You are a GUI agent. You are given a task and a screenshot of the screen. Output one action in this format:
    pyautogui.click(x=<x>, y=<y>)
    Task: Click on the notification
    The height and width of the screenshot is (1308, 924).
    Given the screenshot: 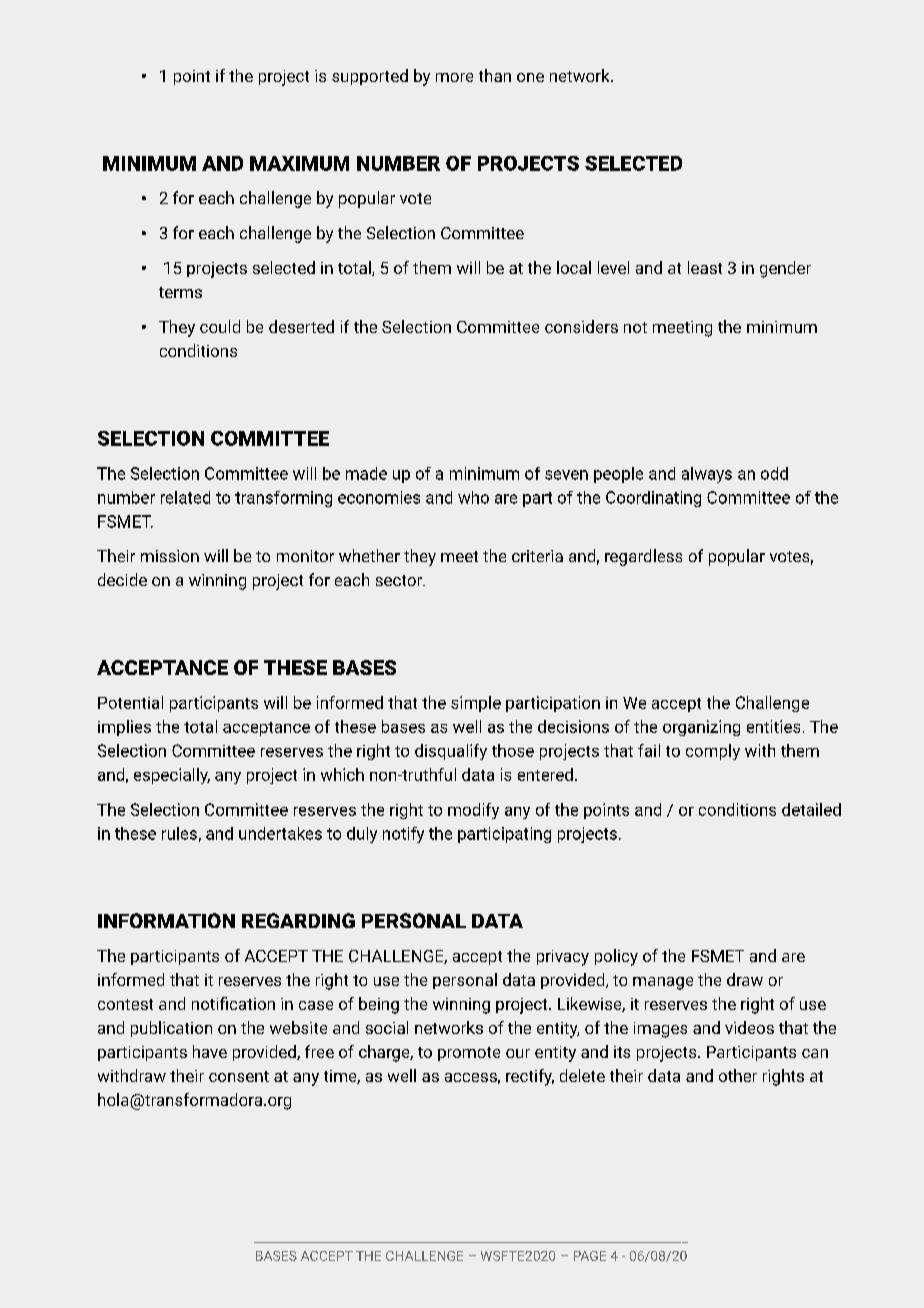 What is the action you would take?
    pyautogui.click(x=233, y=1003)
